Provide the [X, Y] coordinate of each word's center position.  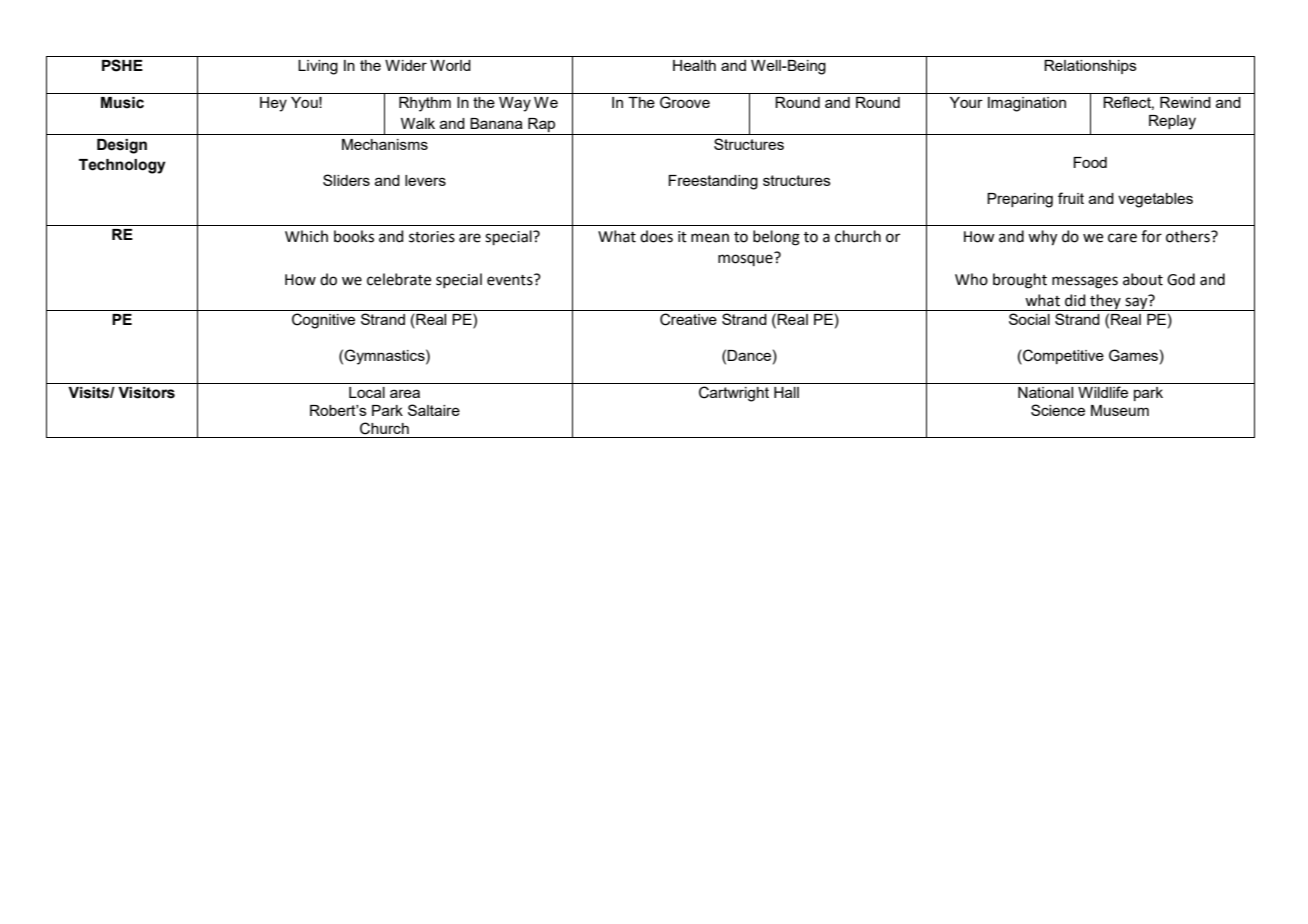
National [1045, 392]
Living [318, 67]
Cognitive [323, 321]
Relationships [1090, 67]
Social [1029, 319]
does [656, 236]
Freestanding [713, 182]
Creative [688, 319]
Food [1090, 162]
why [1042, 238]
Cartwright [734, 394]
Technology [122, 166]
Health [694, 65]
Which [306, 236]
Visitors [146, 393]
